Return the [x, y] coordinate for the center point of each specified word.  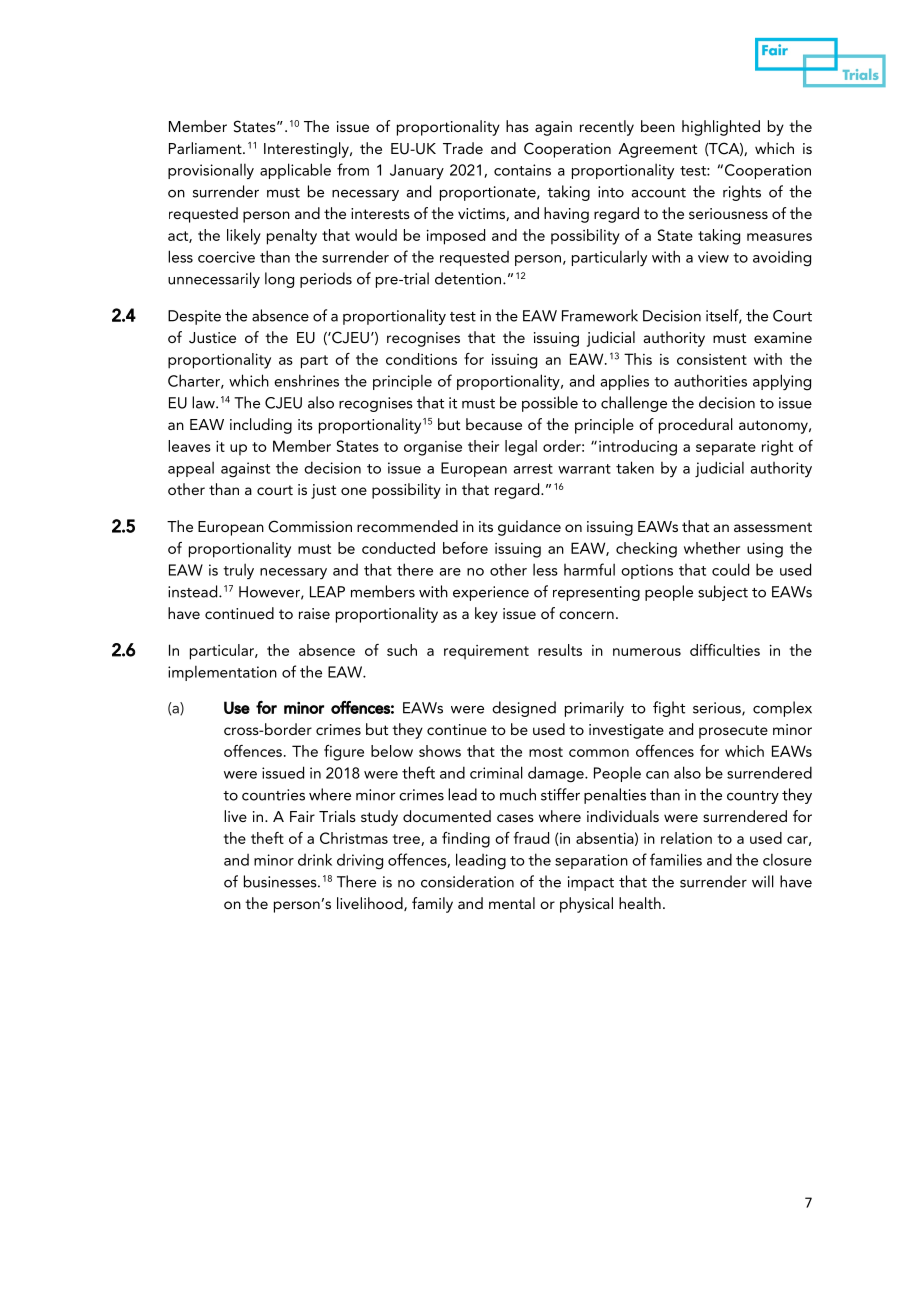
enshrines [306, 380]
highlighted [721, 128]
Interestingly [307, 150]
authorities [710, 380]
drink [315, 859]
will [763, 881]
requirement [486, 652]
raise [314, 613]
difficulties [725, 650]
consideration [467, 881]
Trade [463, 148]
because [494, 424]
